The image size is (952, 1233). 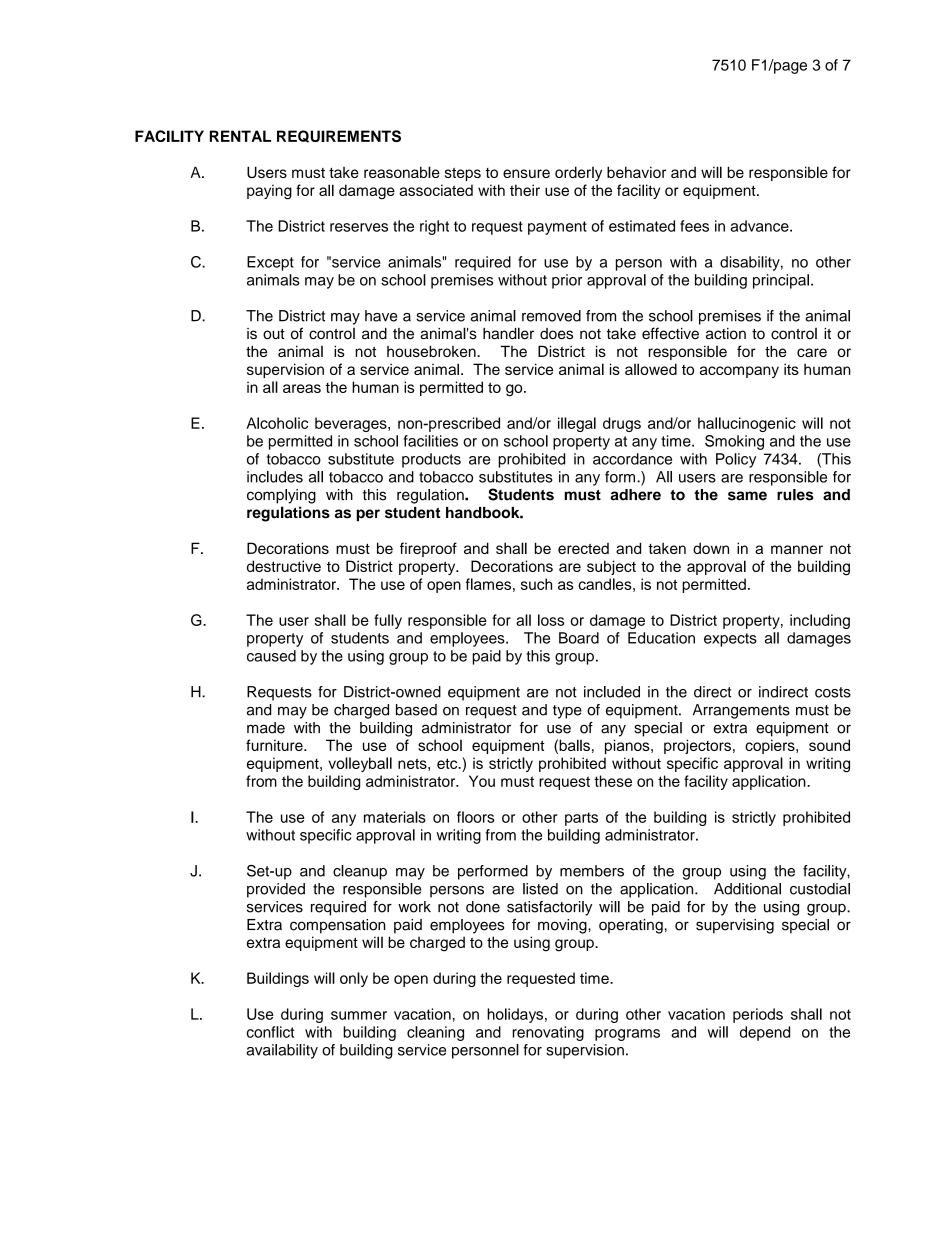 I want to click on conflict, so click(x=270, y=1032).
